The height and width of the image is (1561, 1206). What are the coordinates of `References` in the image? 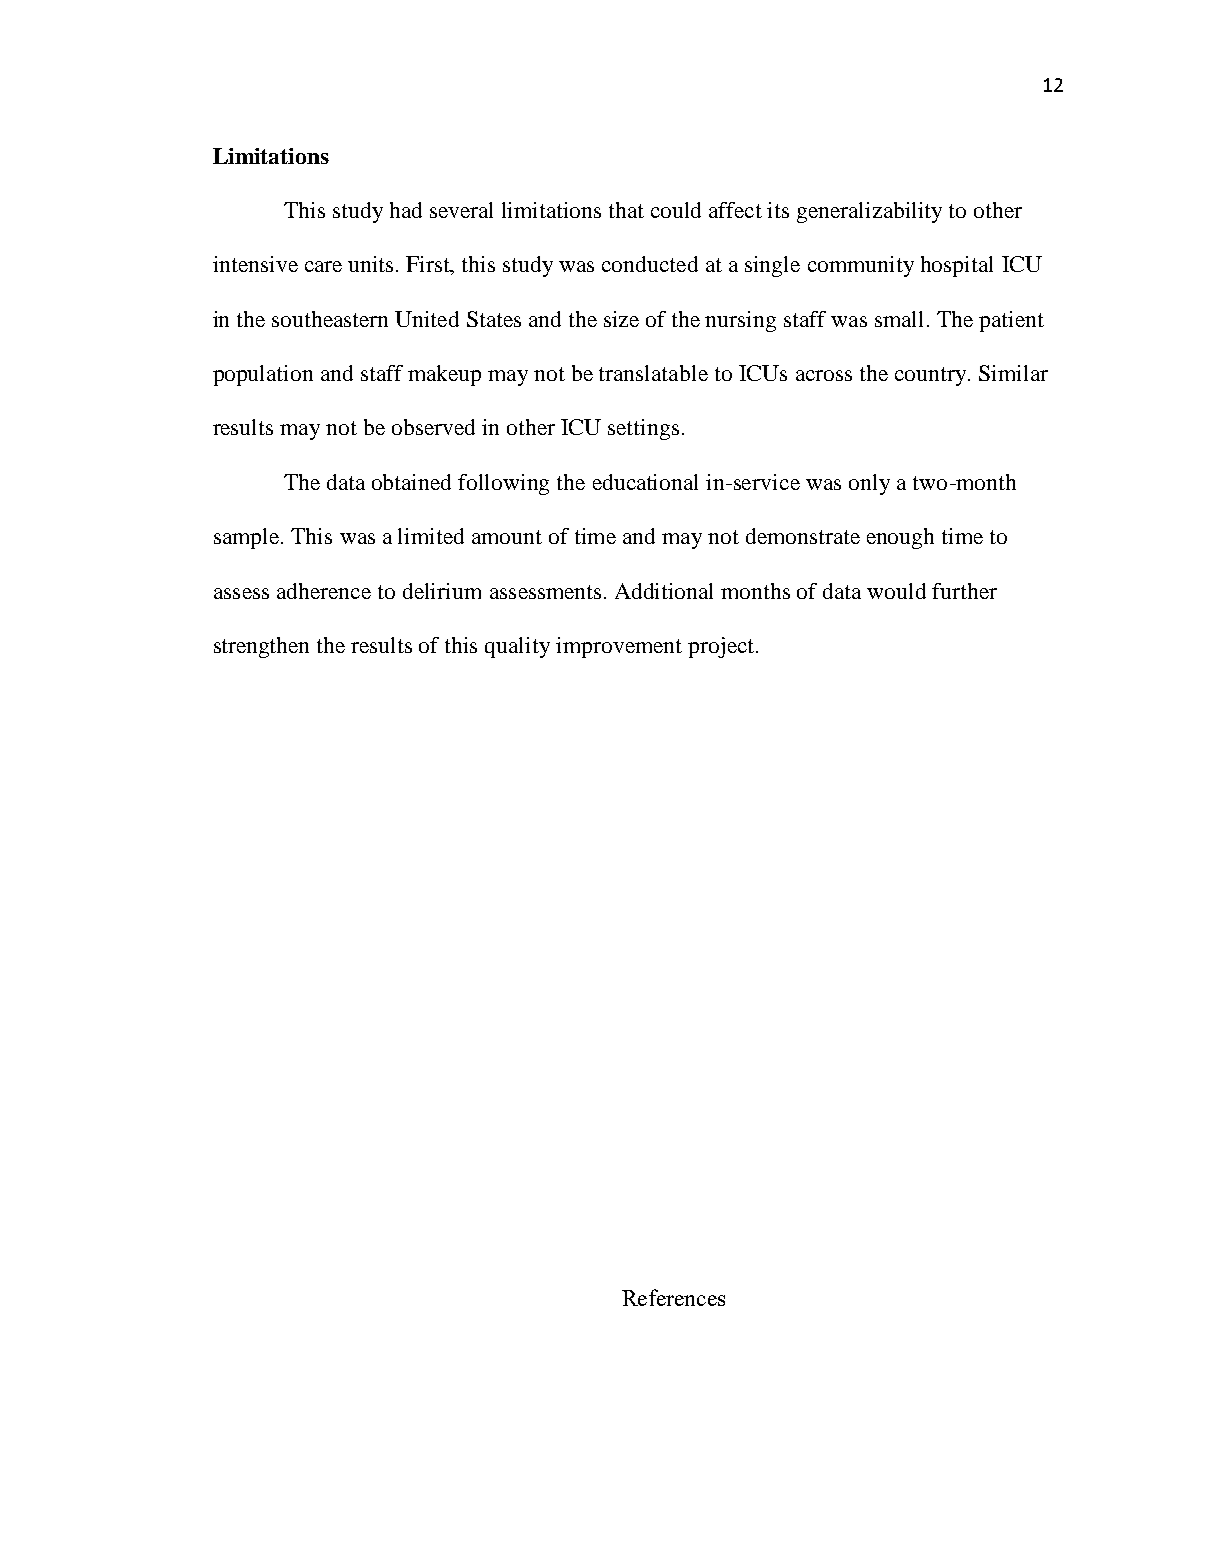 It's located at (673, 1297).
